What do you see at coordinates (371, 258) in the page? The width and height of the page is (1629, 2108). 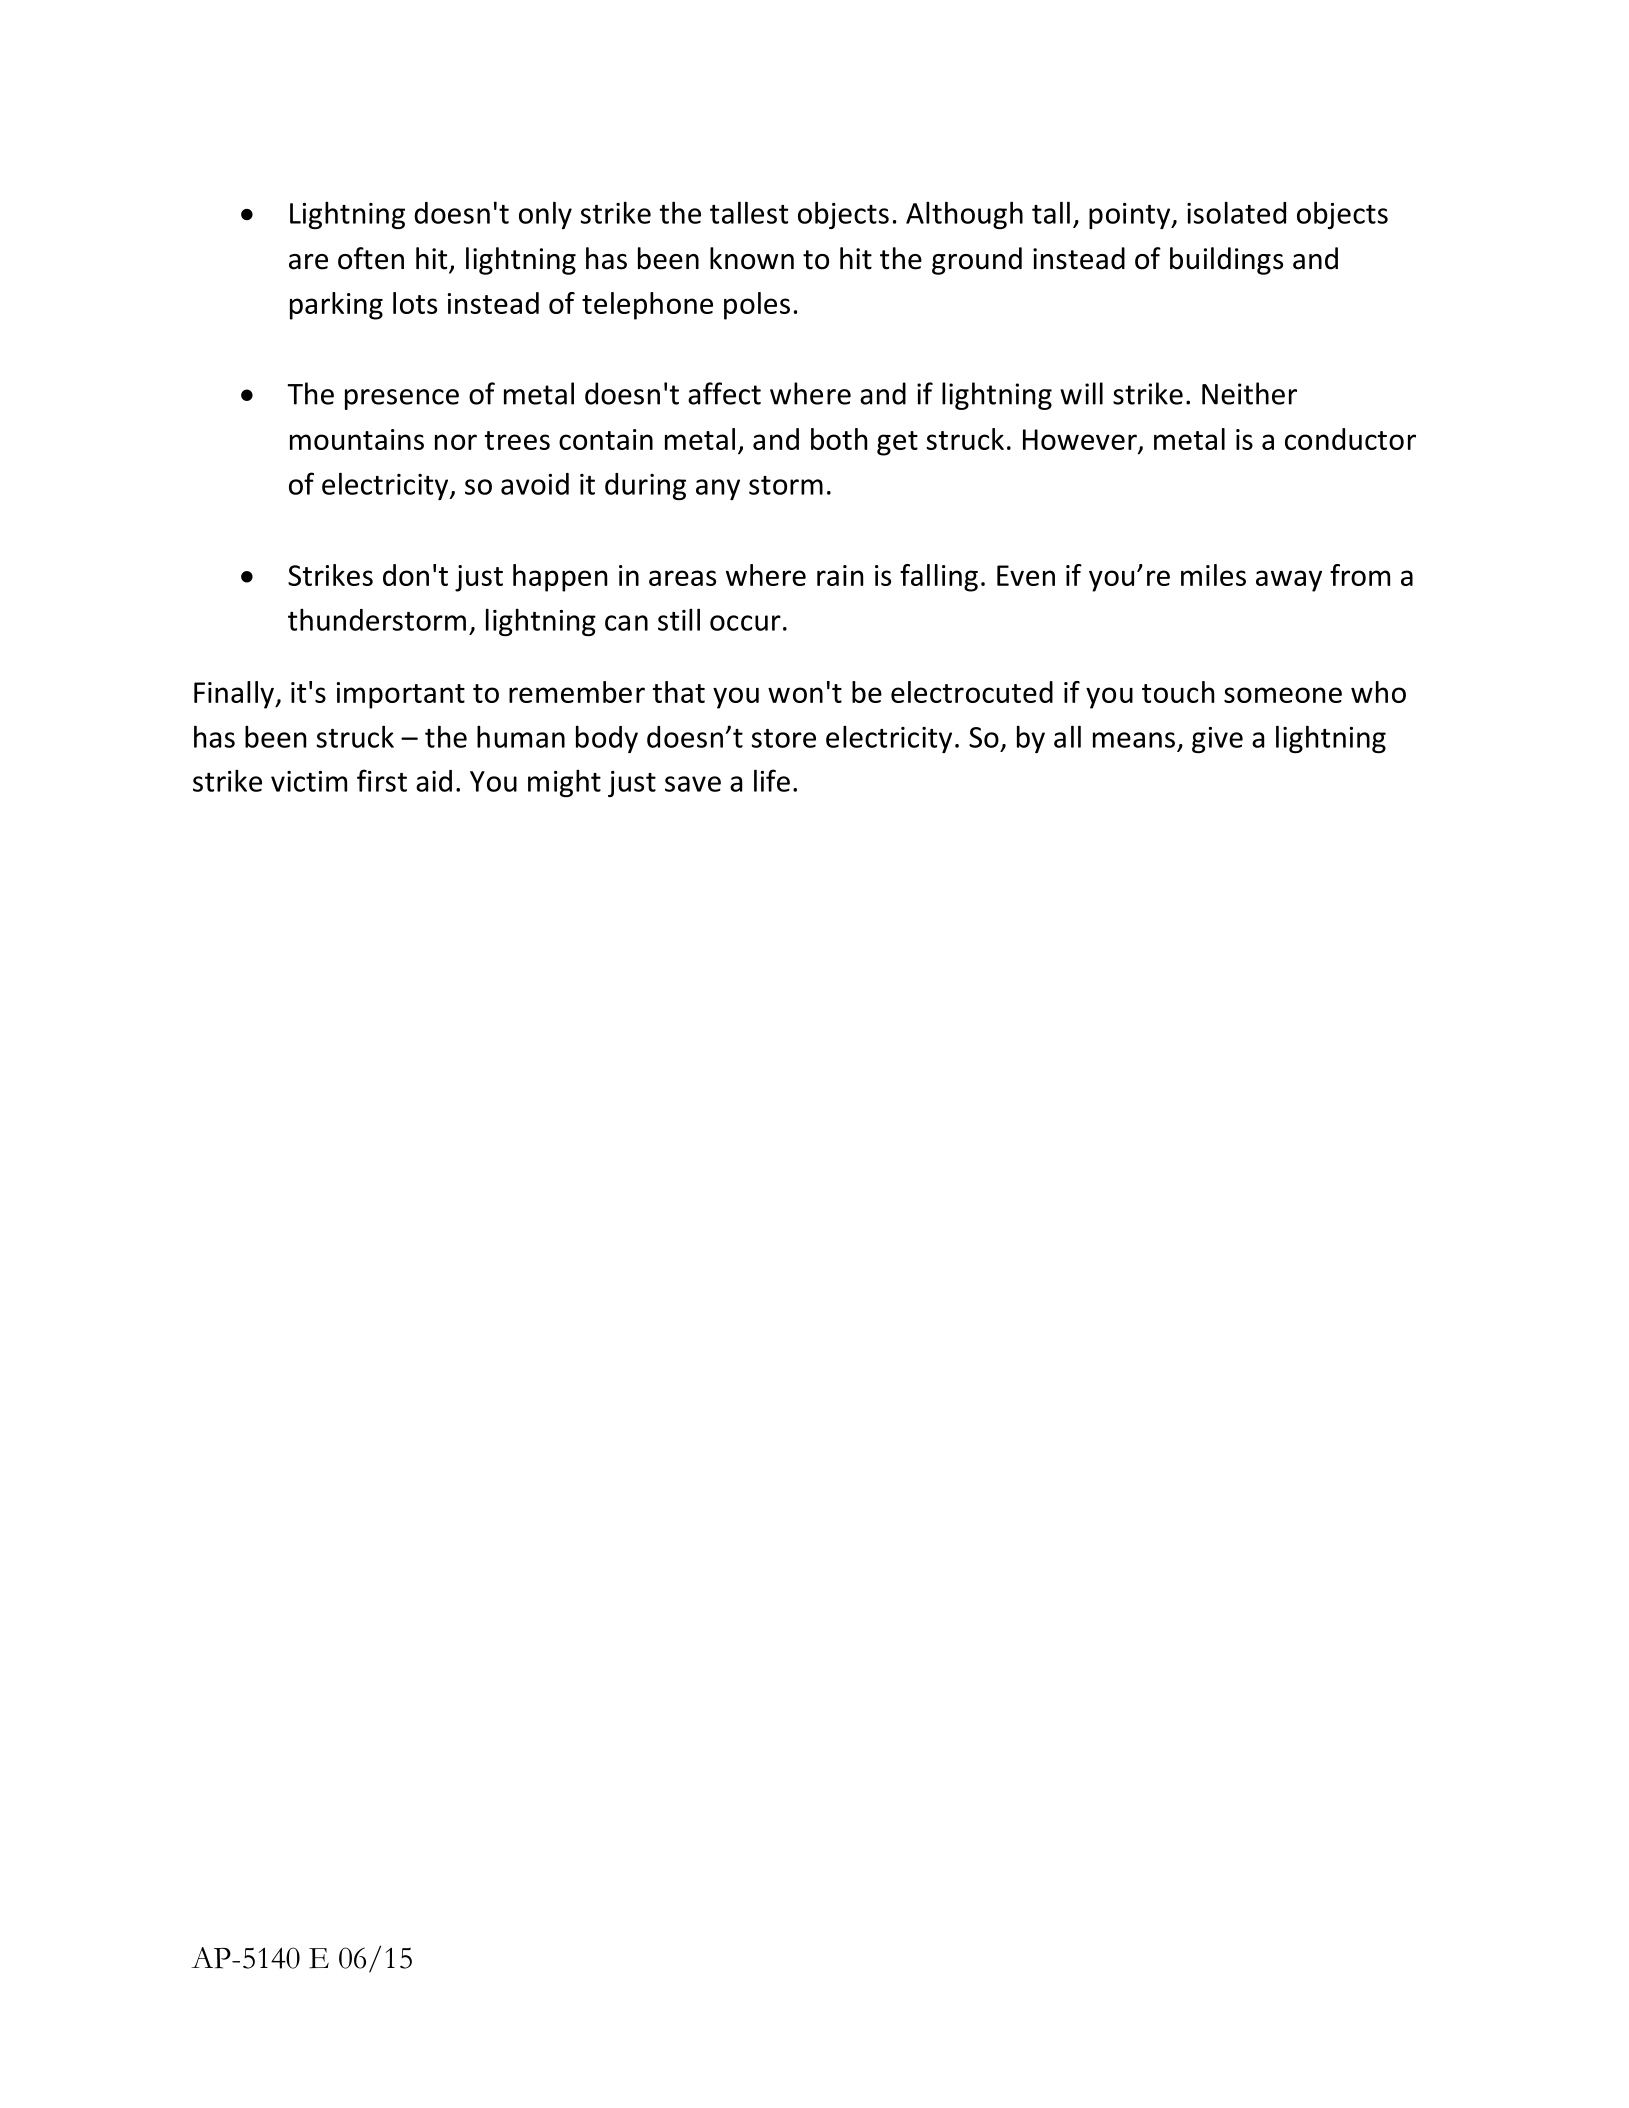 I see `often` at bounding box center [371, 258].
